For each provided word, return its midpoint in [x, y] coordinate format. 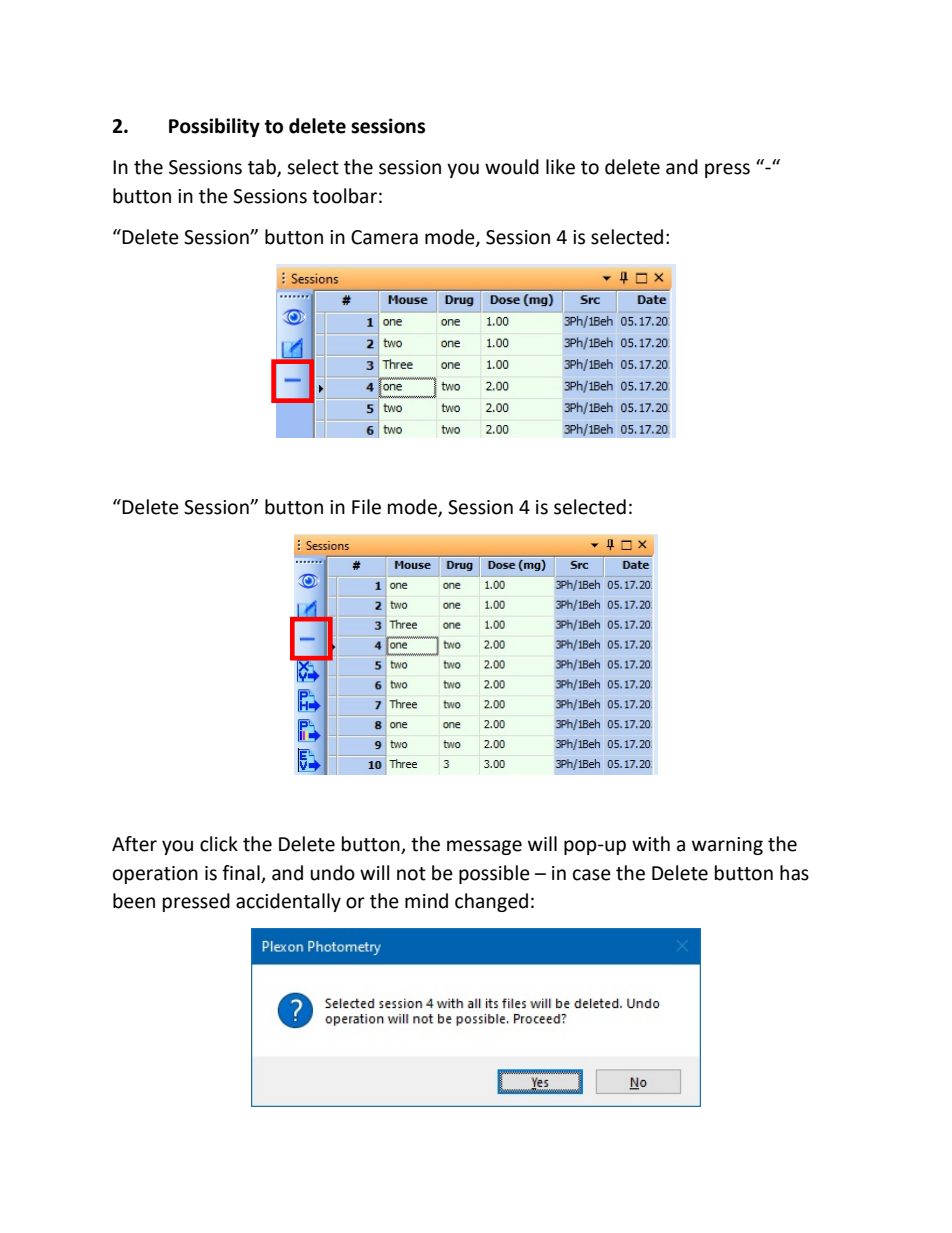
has [794, 873]
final [242, 874]
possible [494, 874]
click [219, 844]
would [512, 167]
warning [727, 846]
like [560, 167]
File [366, 507]
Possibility [214, 127]
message [484, 847]
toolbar [344, 196]
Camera [384, 237]
